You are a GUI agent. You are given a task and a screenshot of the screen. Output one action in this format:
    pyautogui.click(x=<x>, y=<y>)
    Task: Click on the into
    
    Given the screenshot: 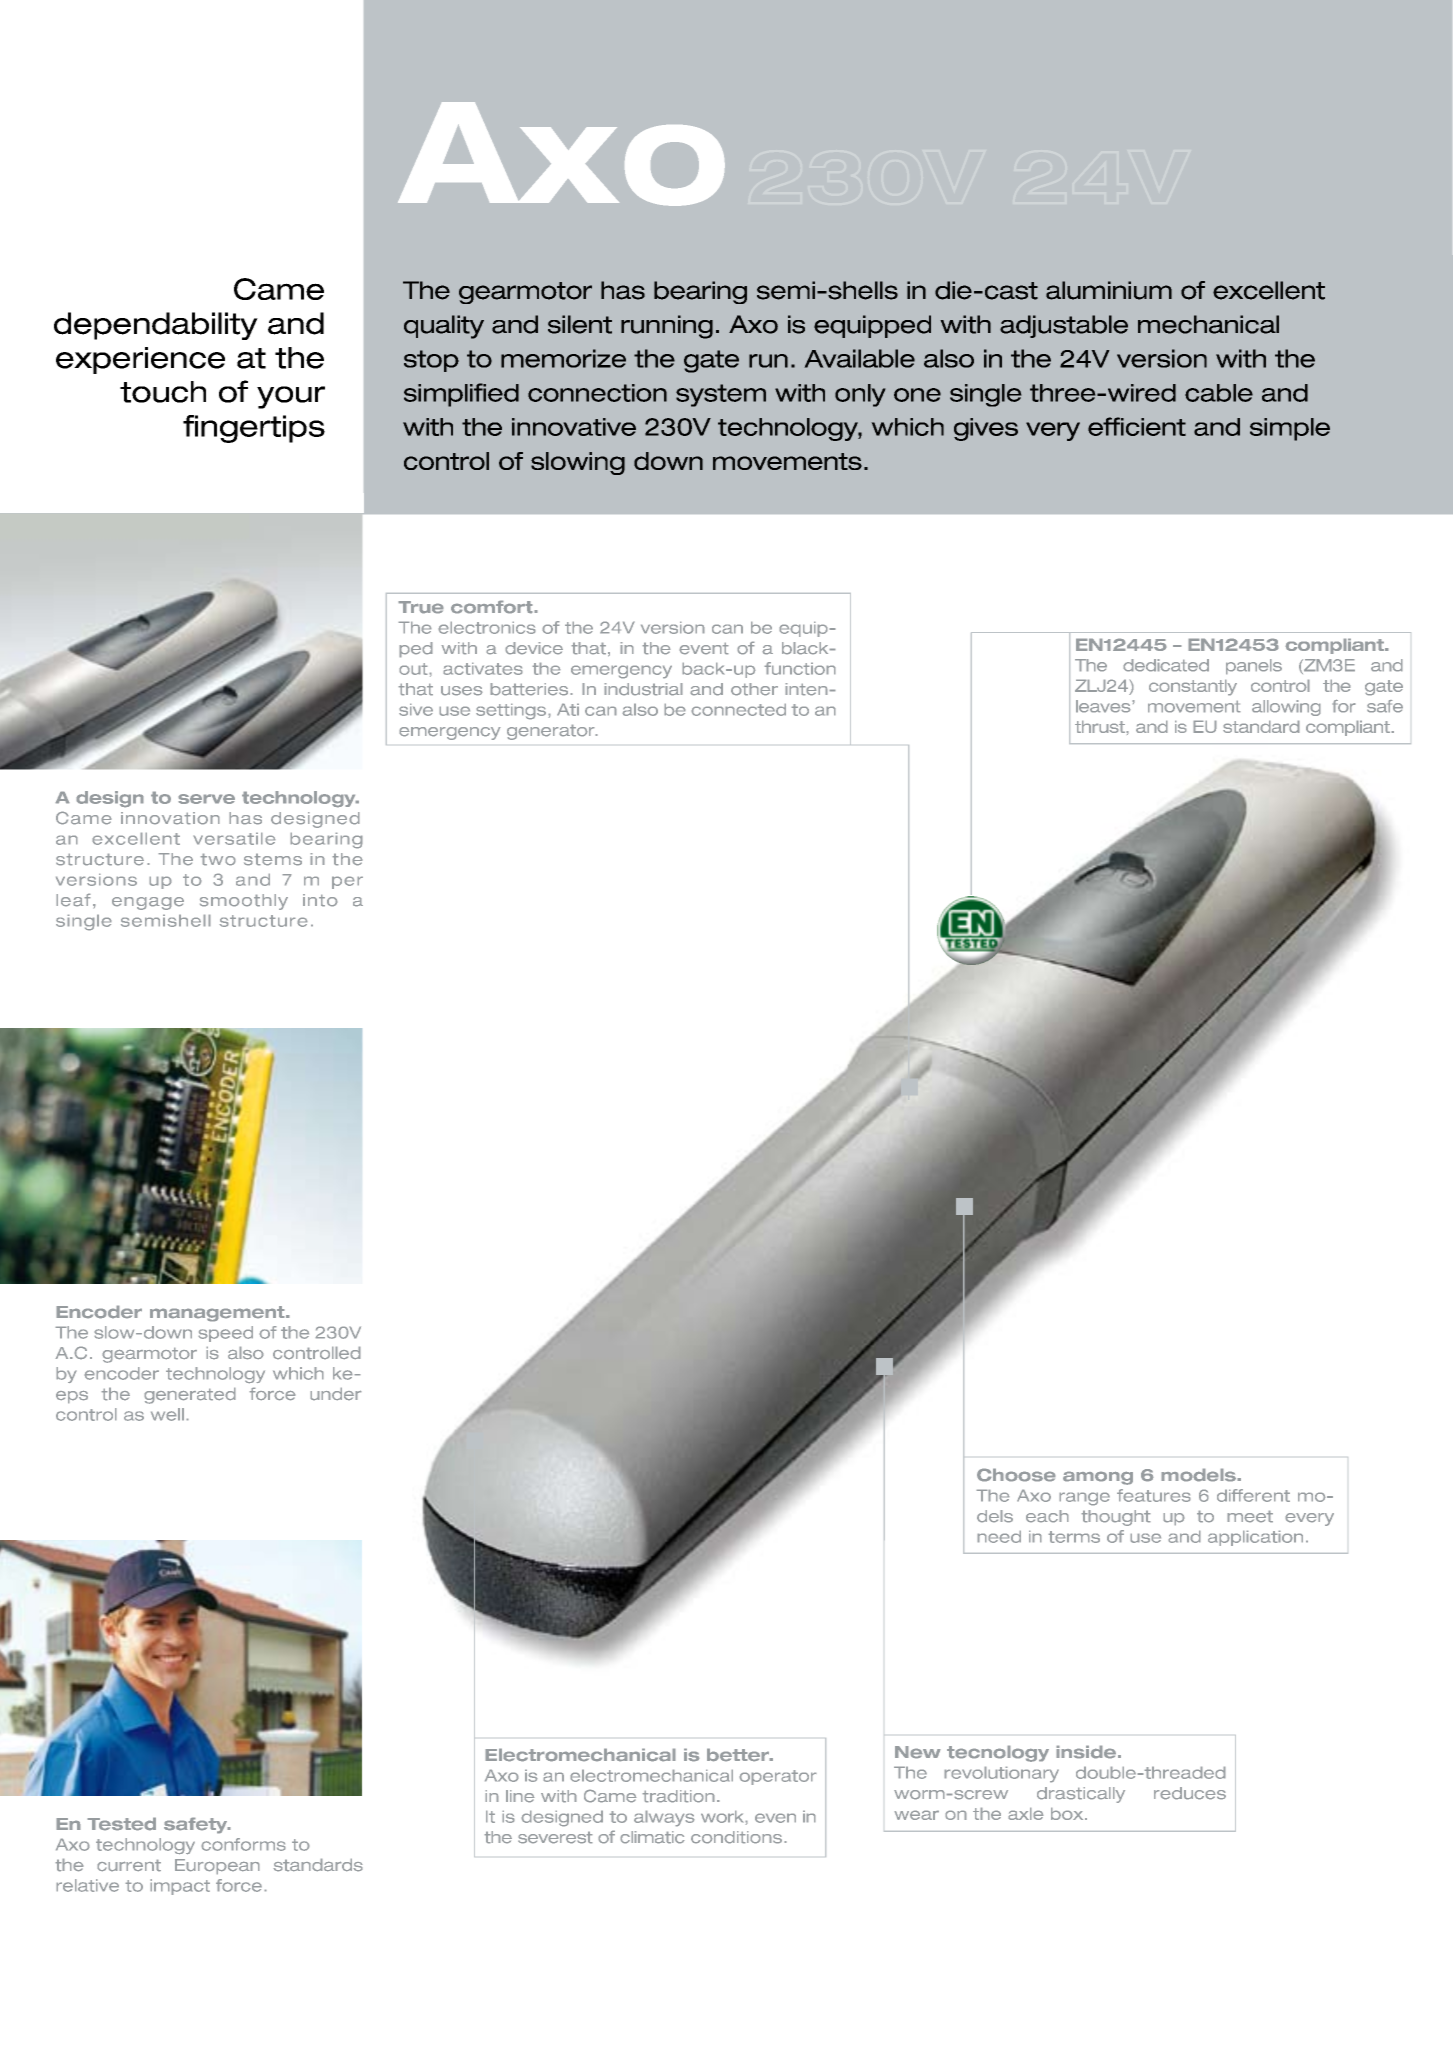 What is the action you would take?
    pyautogui.click(x=320, y=900)
